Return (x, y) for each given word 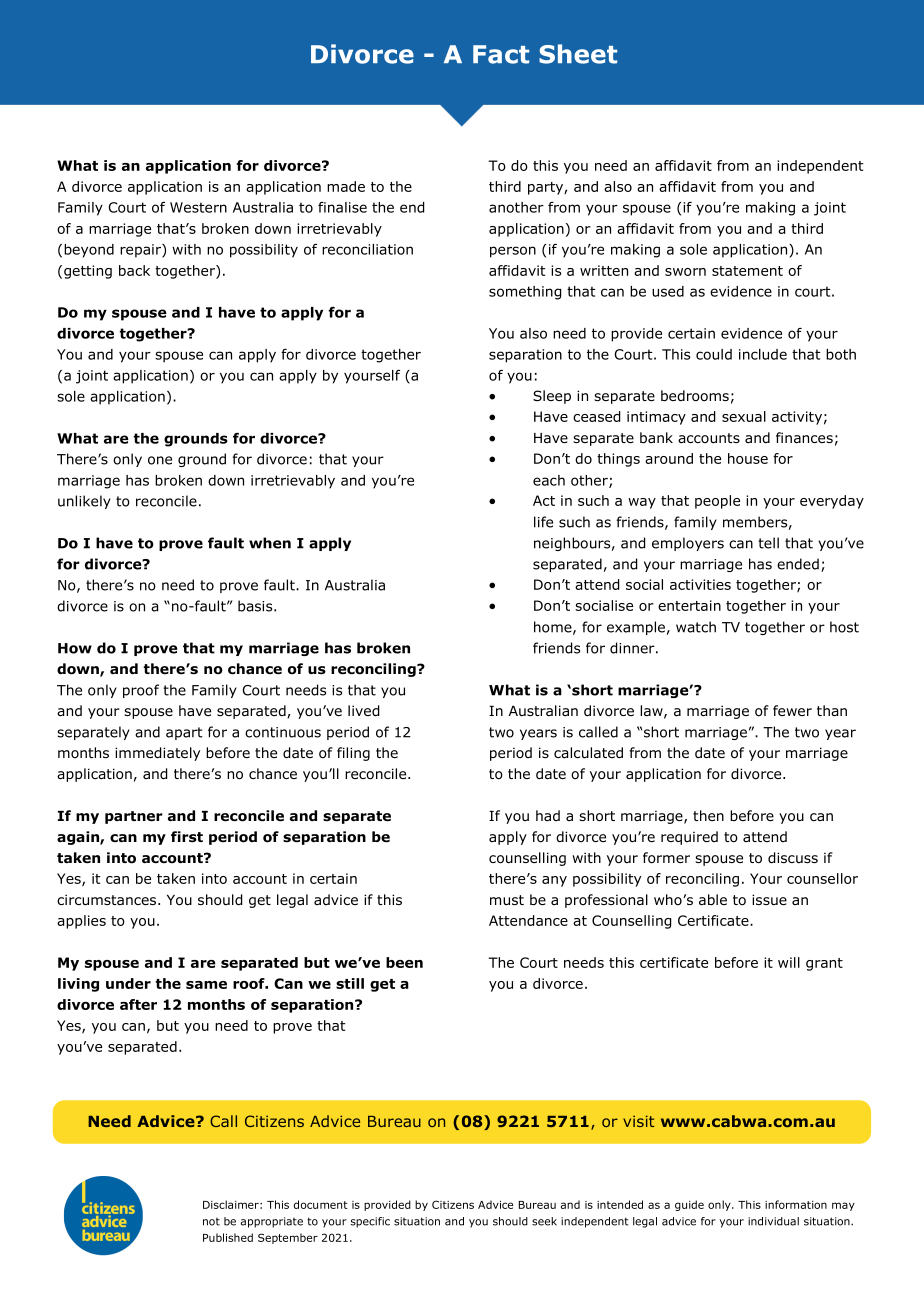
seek (544, 1221)
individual (773, 1221)
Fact (501, 54)
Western (198, 207)
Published (228, 1237)
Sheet (578, 54)
